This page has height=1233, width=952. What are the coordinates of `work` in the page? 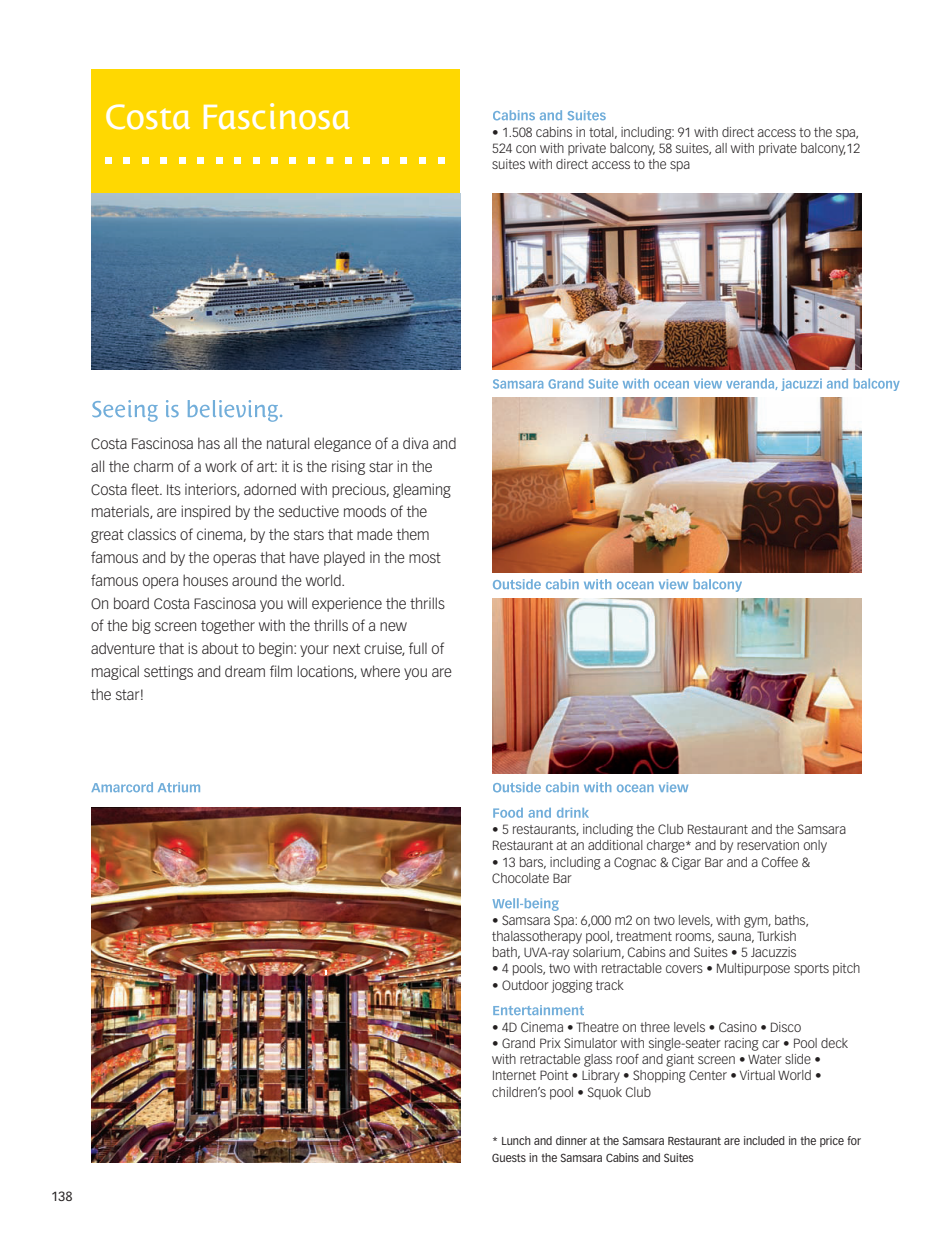 It's located at (221, 466).
